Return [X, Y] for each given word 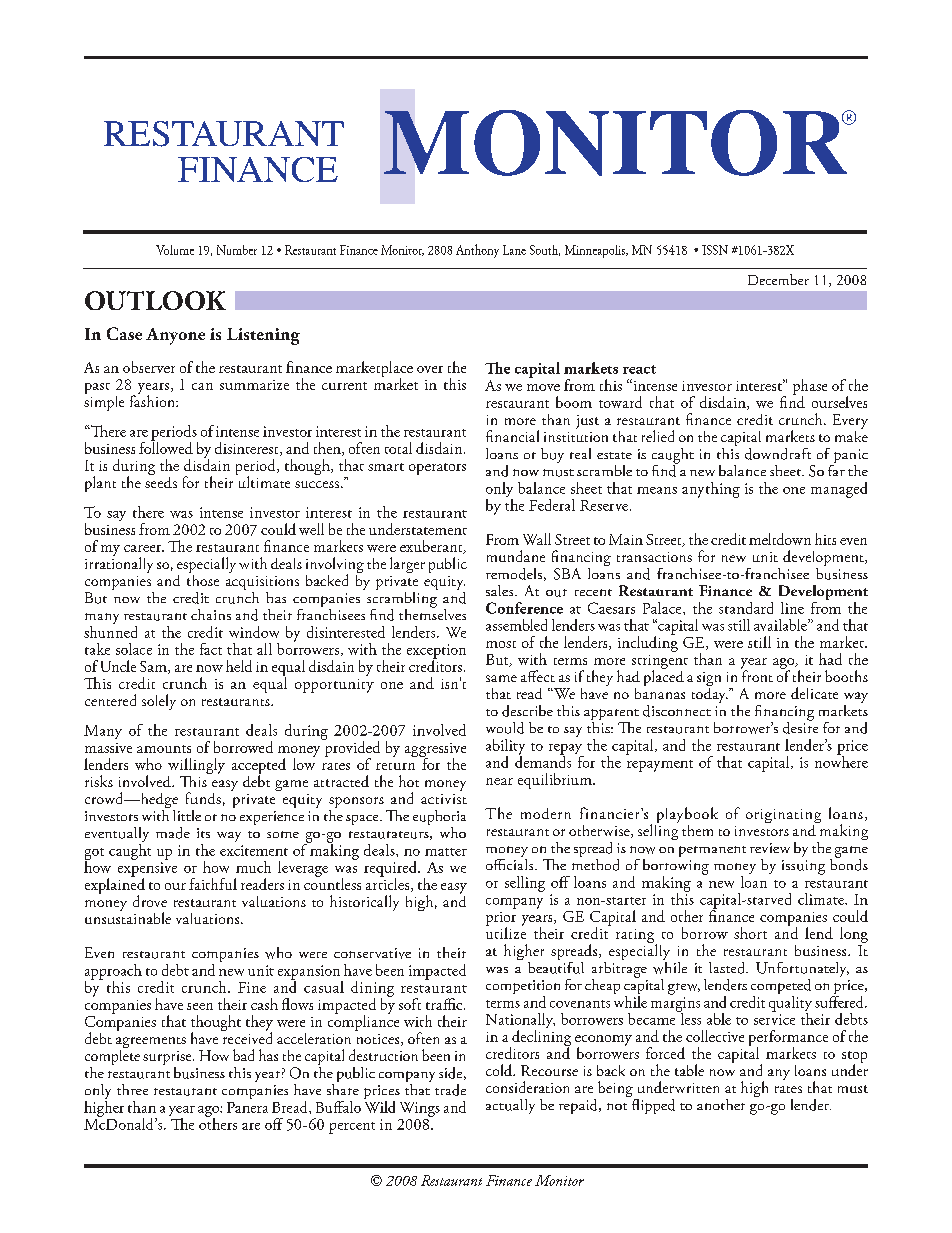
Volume [175, 250]
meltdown [780, 539]
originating [783, 817]
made [173, 833]
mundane [516, 556]
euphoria [439, 819]
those [203, 579]
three [132, 1089]
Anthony [477, 251]
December [778, 279]
